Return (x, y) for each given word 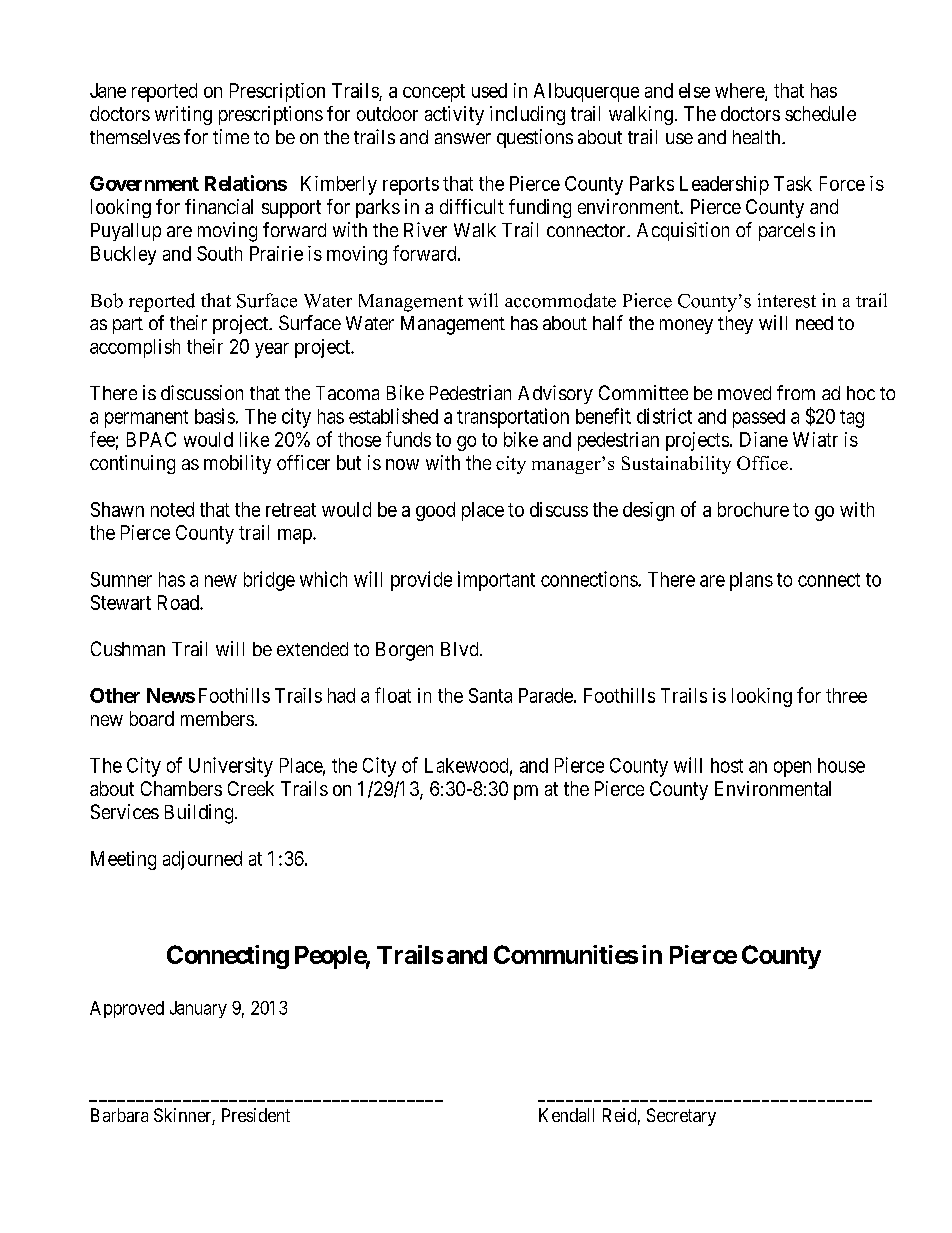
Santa (490, 695)
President (256, 1115)
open (792, 769)
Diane (764, 439)
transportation (513, 418)
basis (215, 416)
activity (454, 115)
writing (183, 115)
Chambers (181, 788)
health (758, 137)
